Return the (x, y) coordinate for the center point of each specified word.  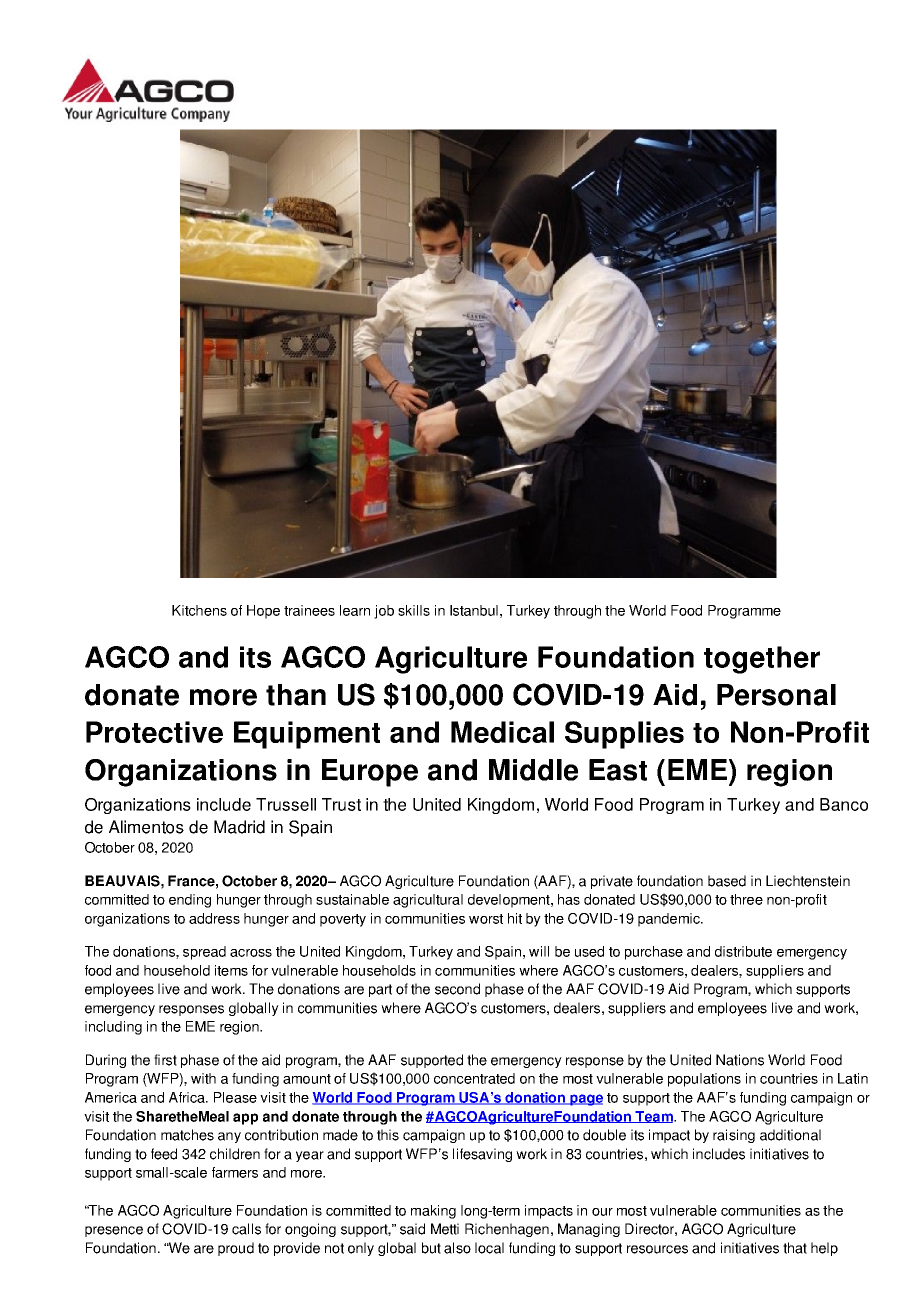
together (762, 660)
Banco (844, 804)
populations (704, 1080)
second (457, 989)
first (165, 1060)
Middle (533, 770)
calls (246, 1229)
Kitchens (199, 610)
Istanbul (474, 610)
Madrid (239, 827)
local (489, 1248)
